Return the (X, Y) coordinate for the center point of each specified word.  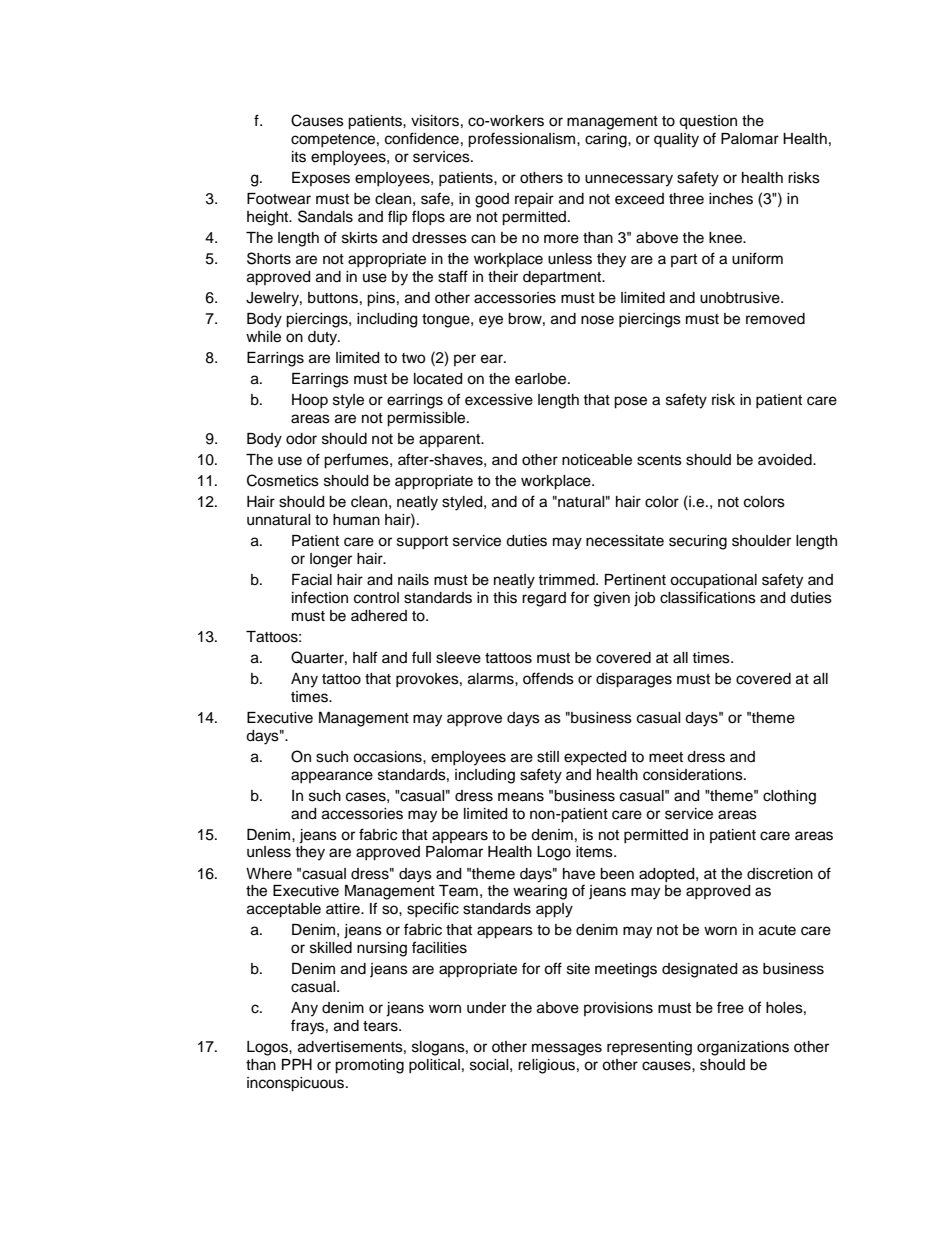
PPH (297, 1064)
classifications (708, 597)
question (708, 122)
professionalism (523, 140)
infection (320, 597)
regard (544, 599)
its (299, 157)
